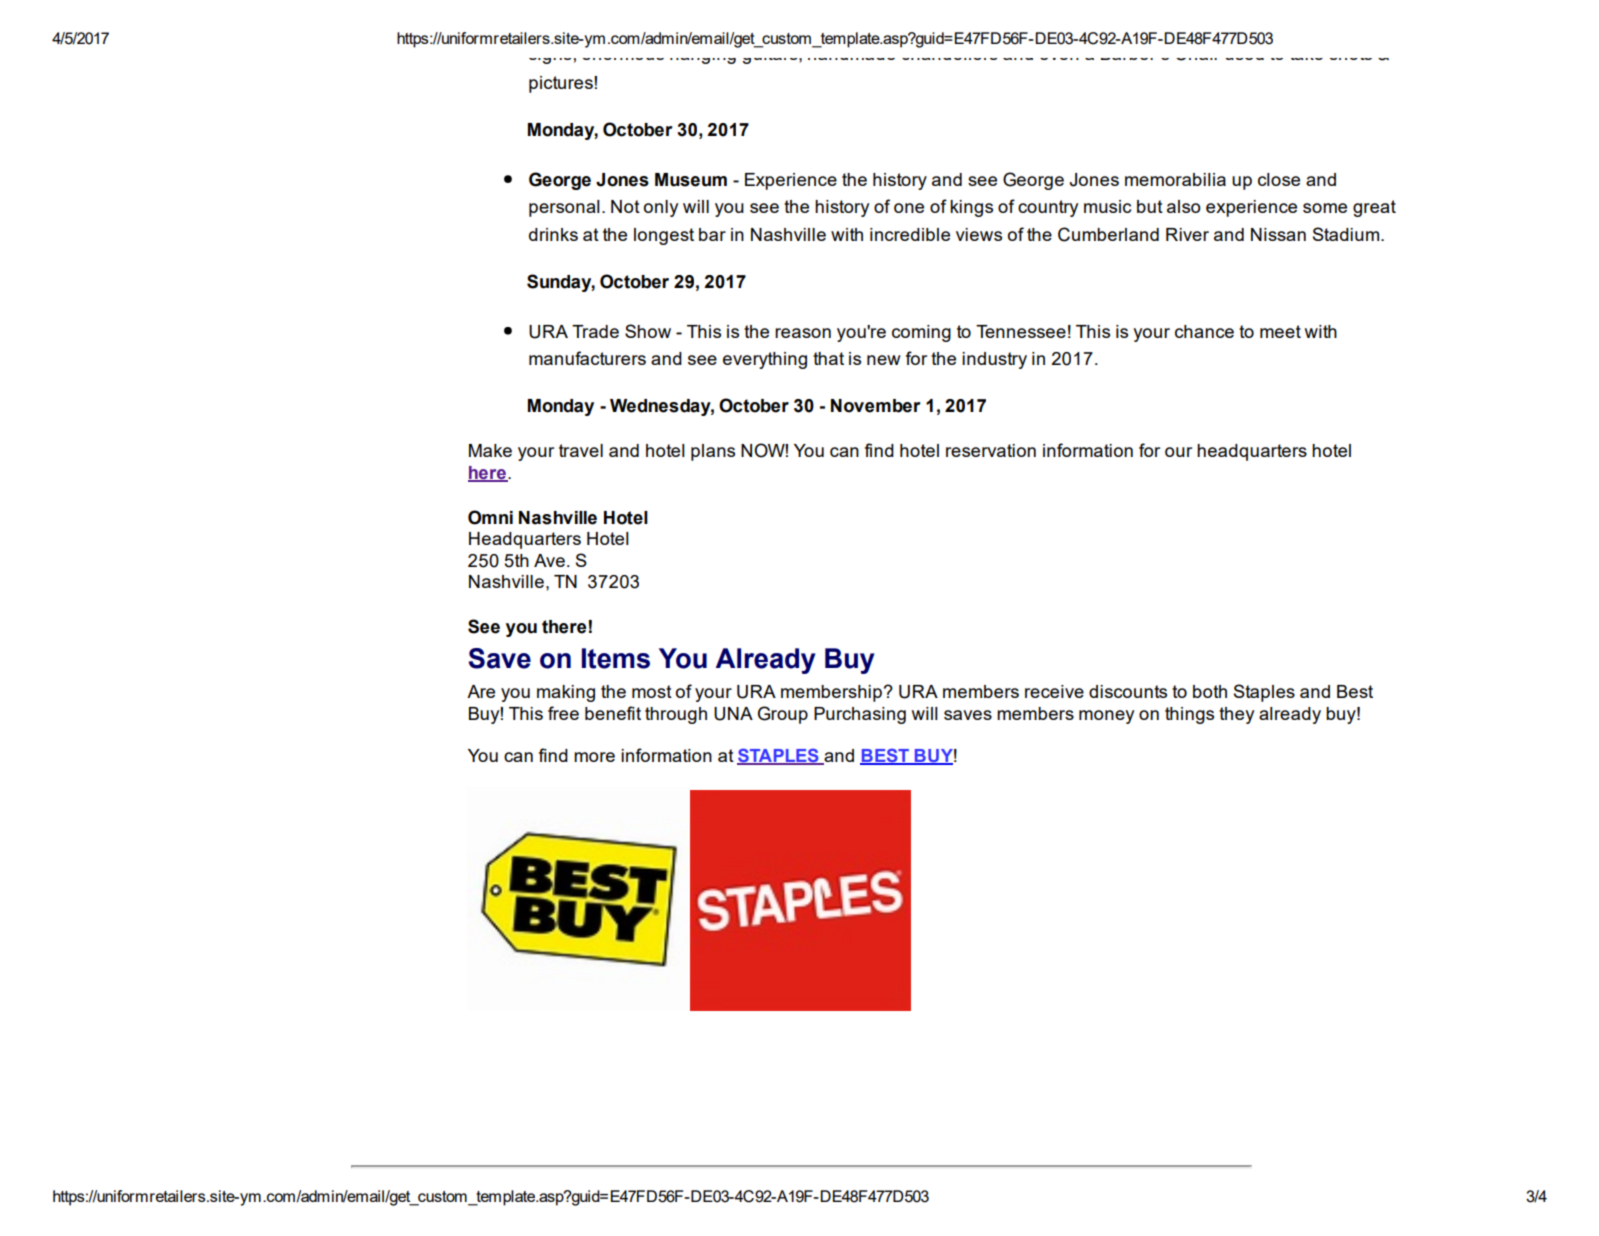  What do you see at coordinates (991, 450) in the screenshot?
I see `reservation` at bounding box center [991, 450].
